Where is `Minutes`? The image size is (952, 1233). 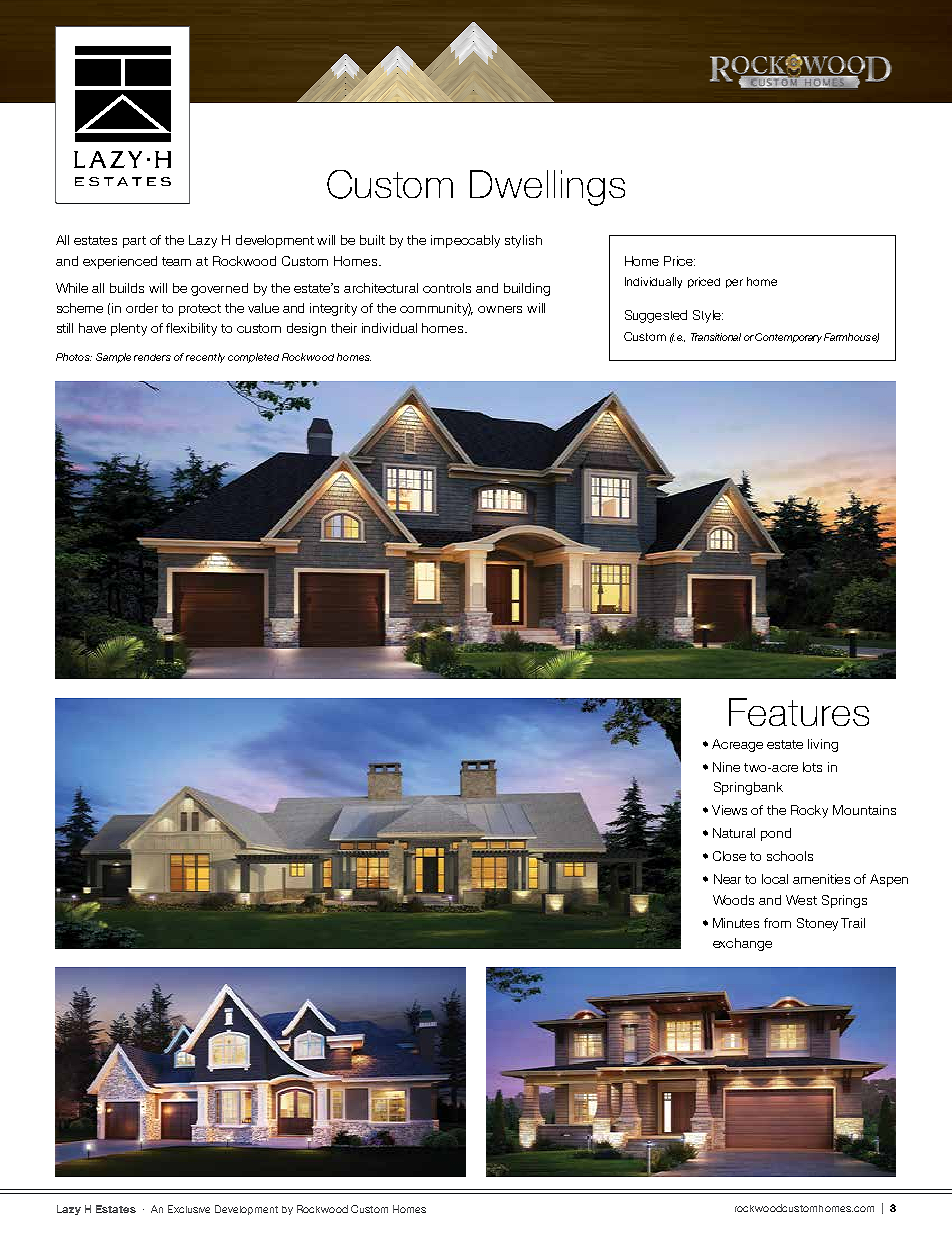 Minutes is located at coordinates (736, 923).
